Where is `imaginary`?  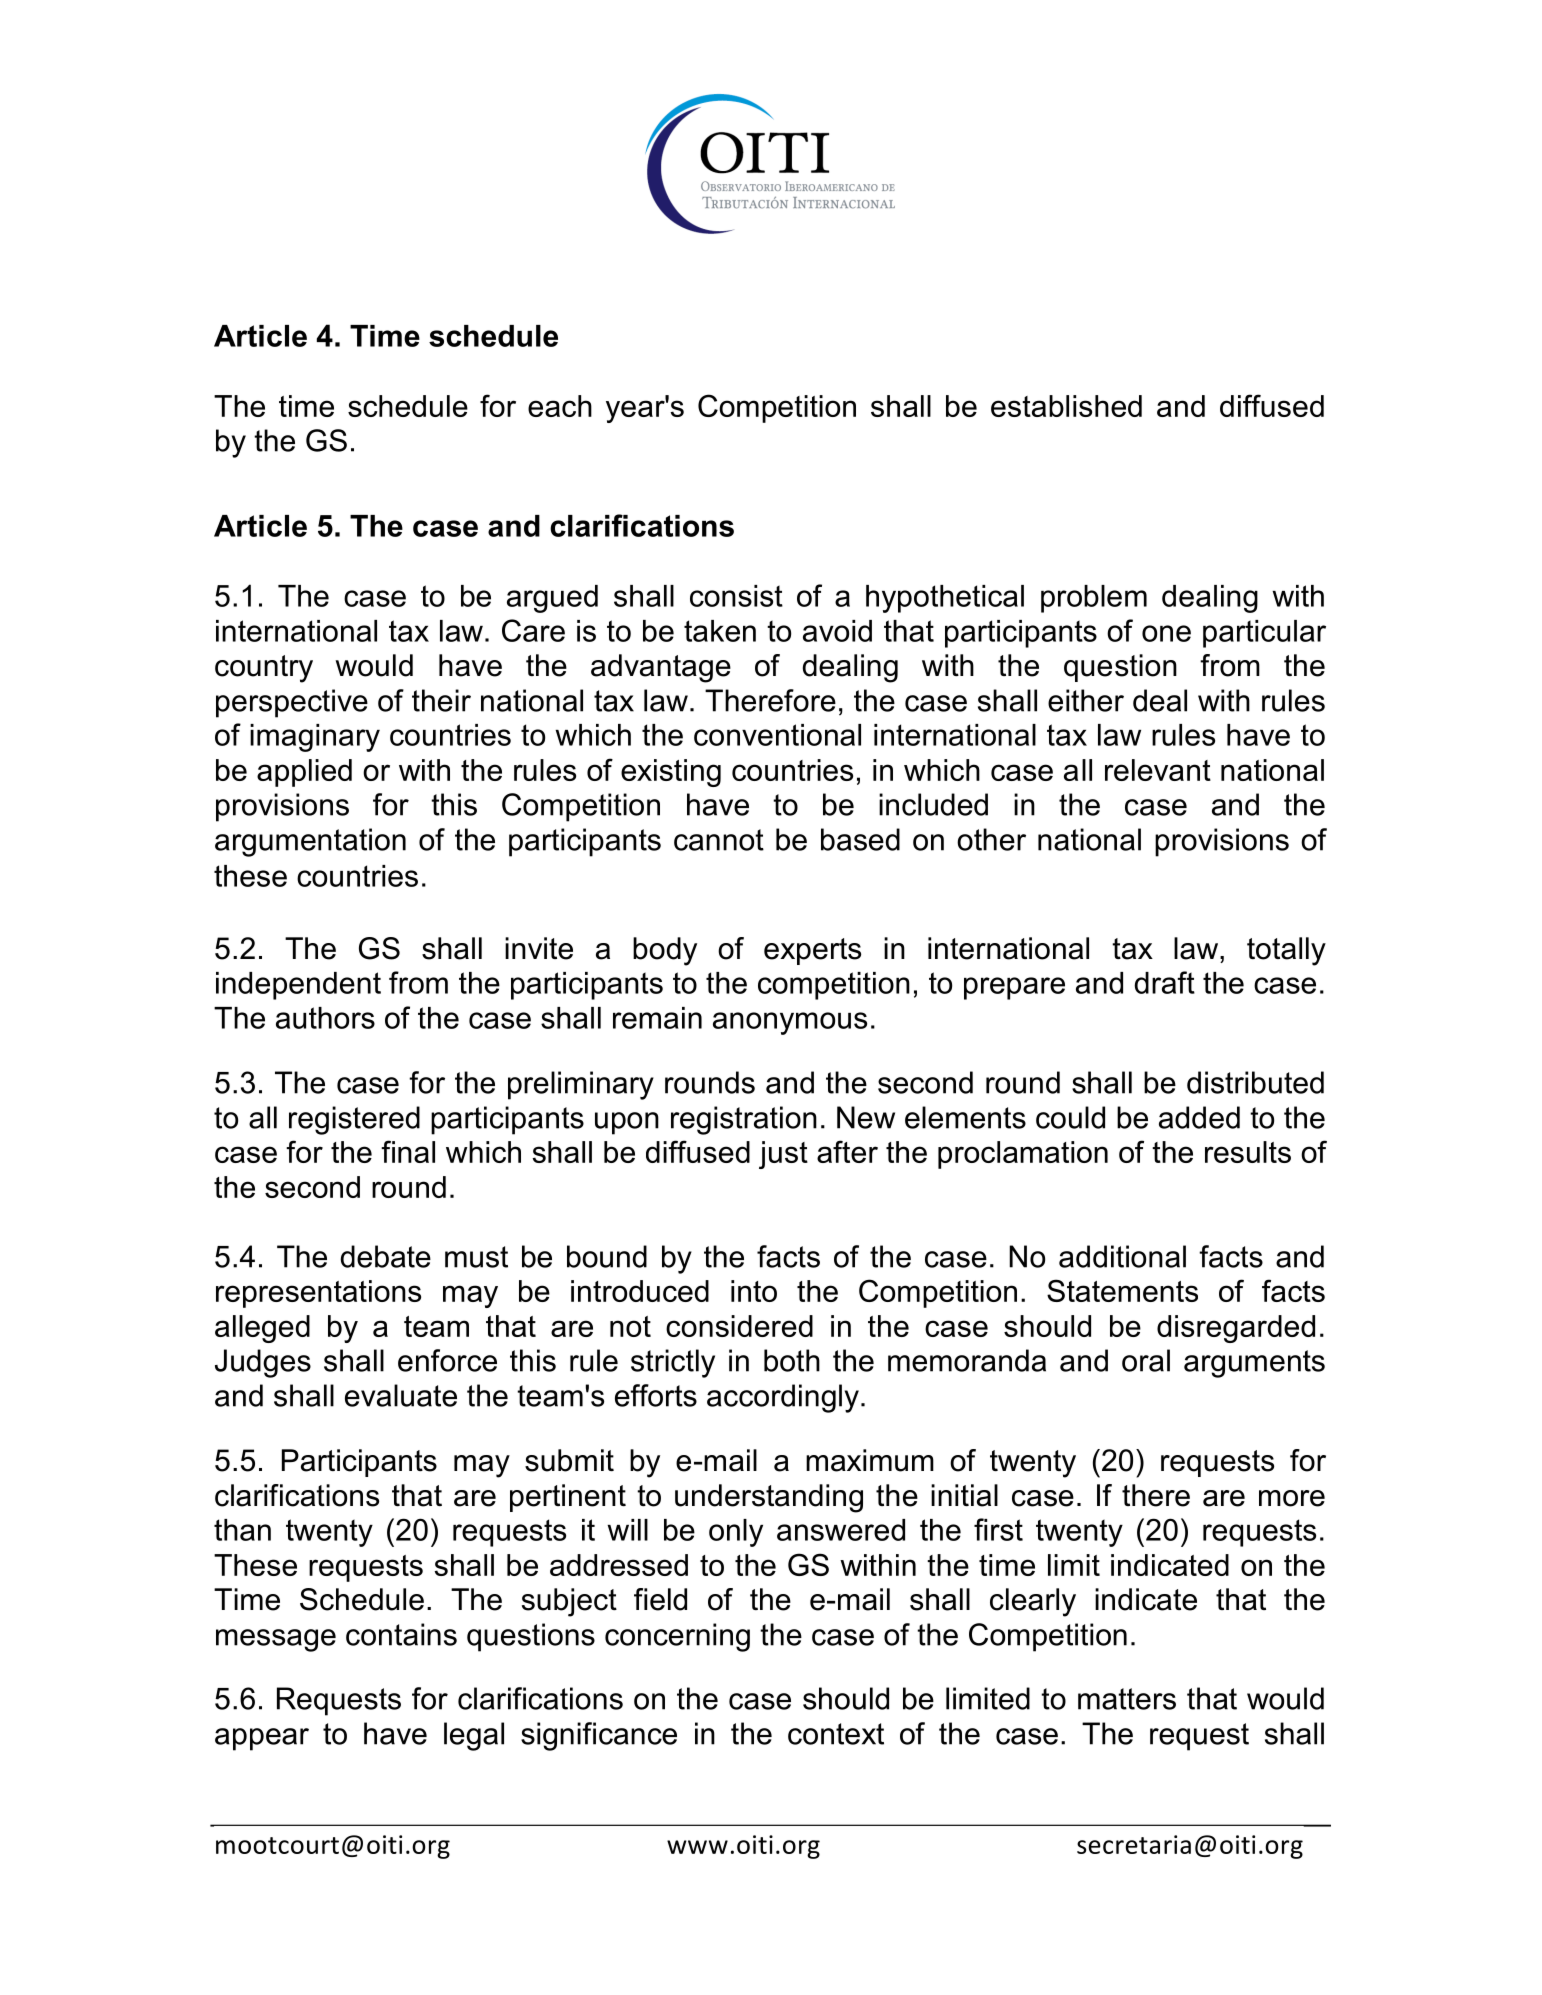 imaginary is located at coordinates (315, 738).
